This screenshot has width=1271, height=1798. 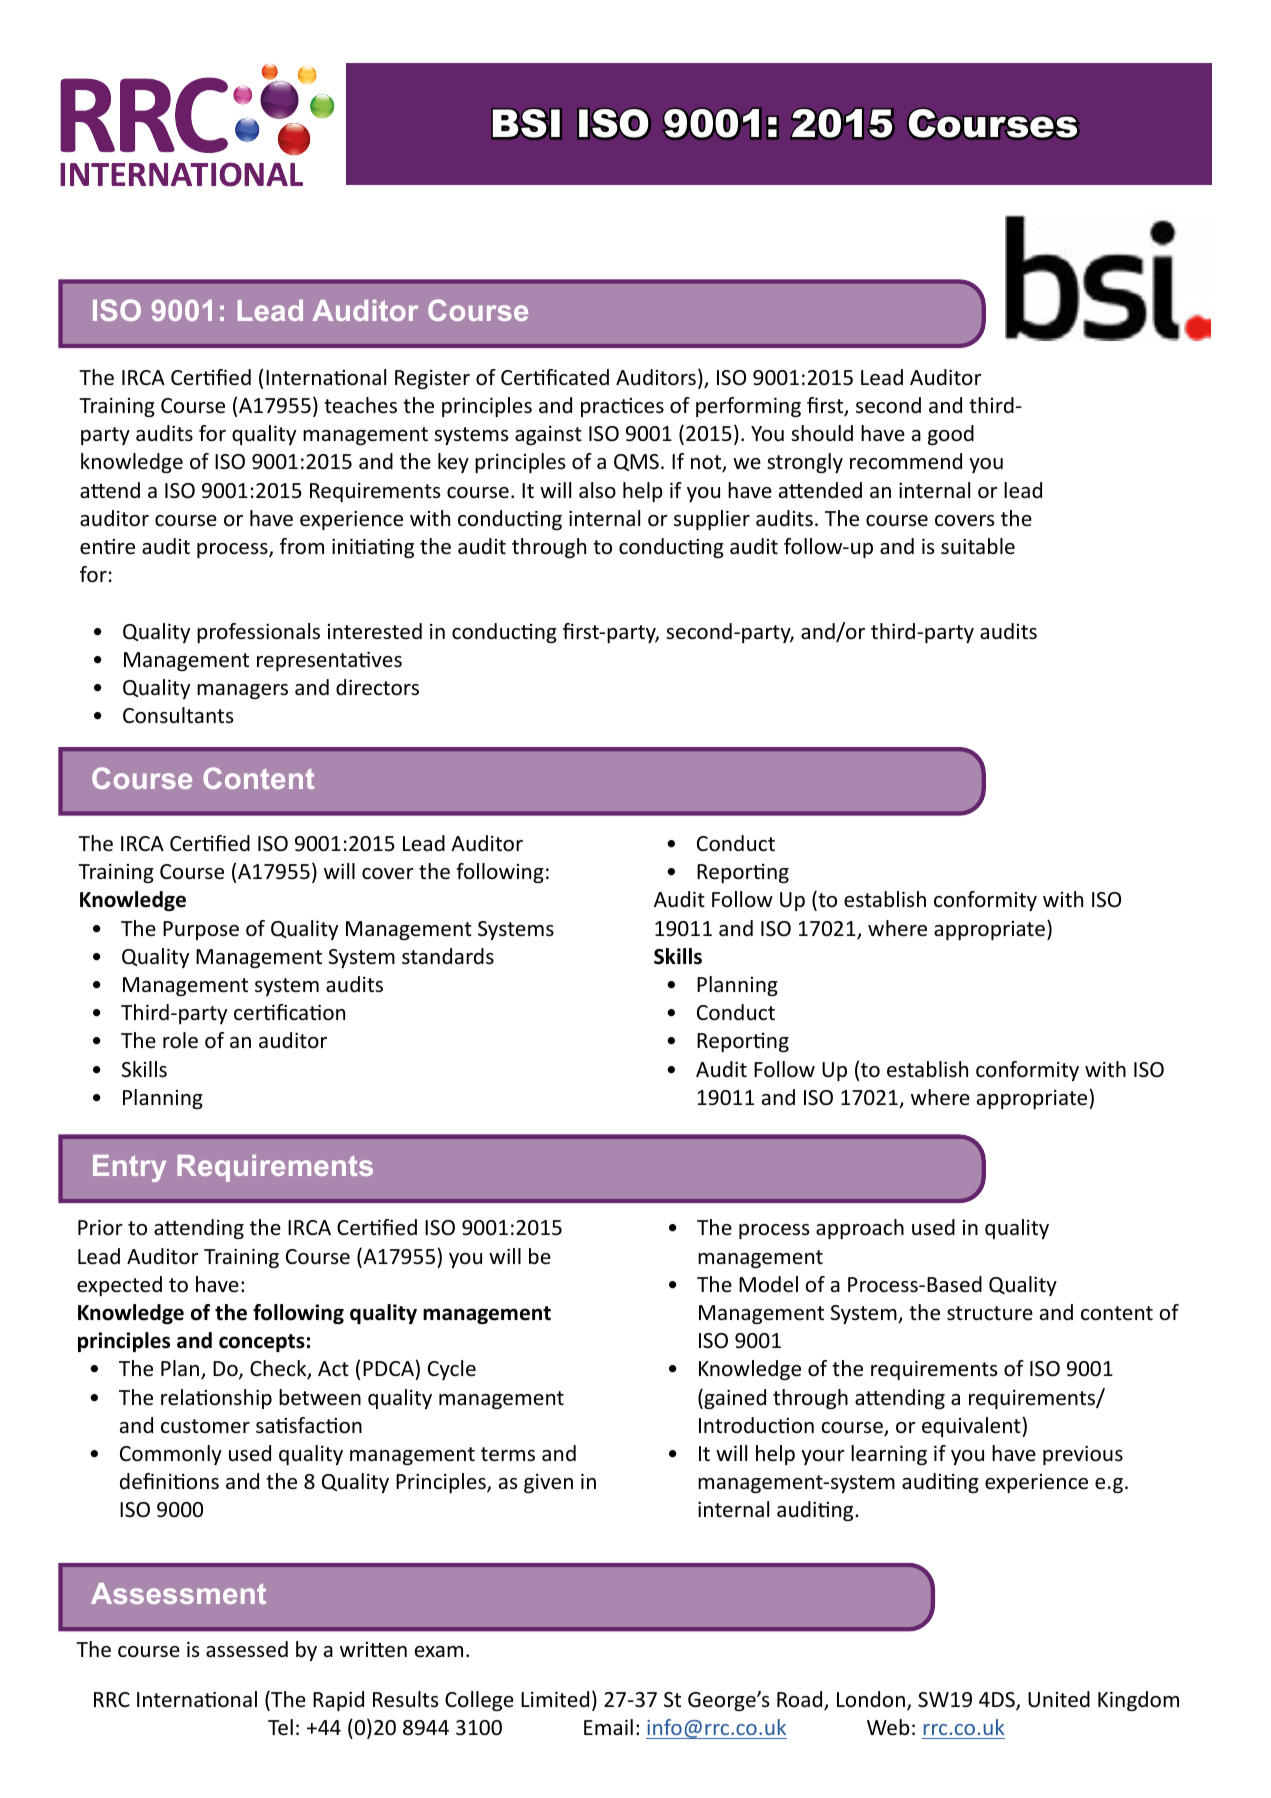 What do you see at coordinates (990, 1313) in the screenshot?
I see `structure` at bounding box center [990, 1313].
